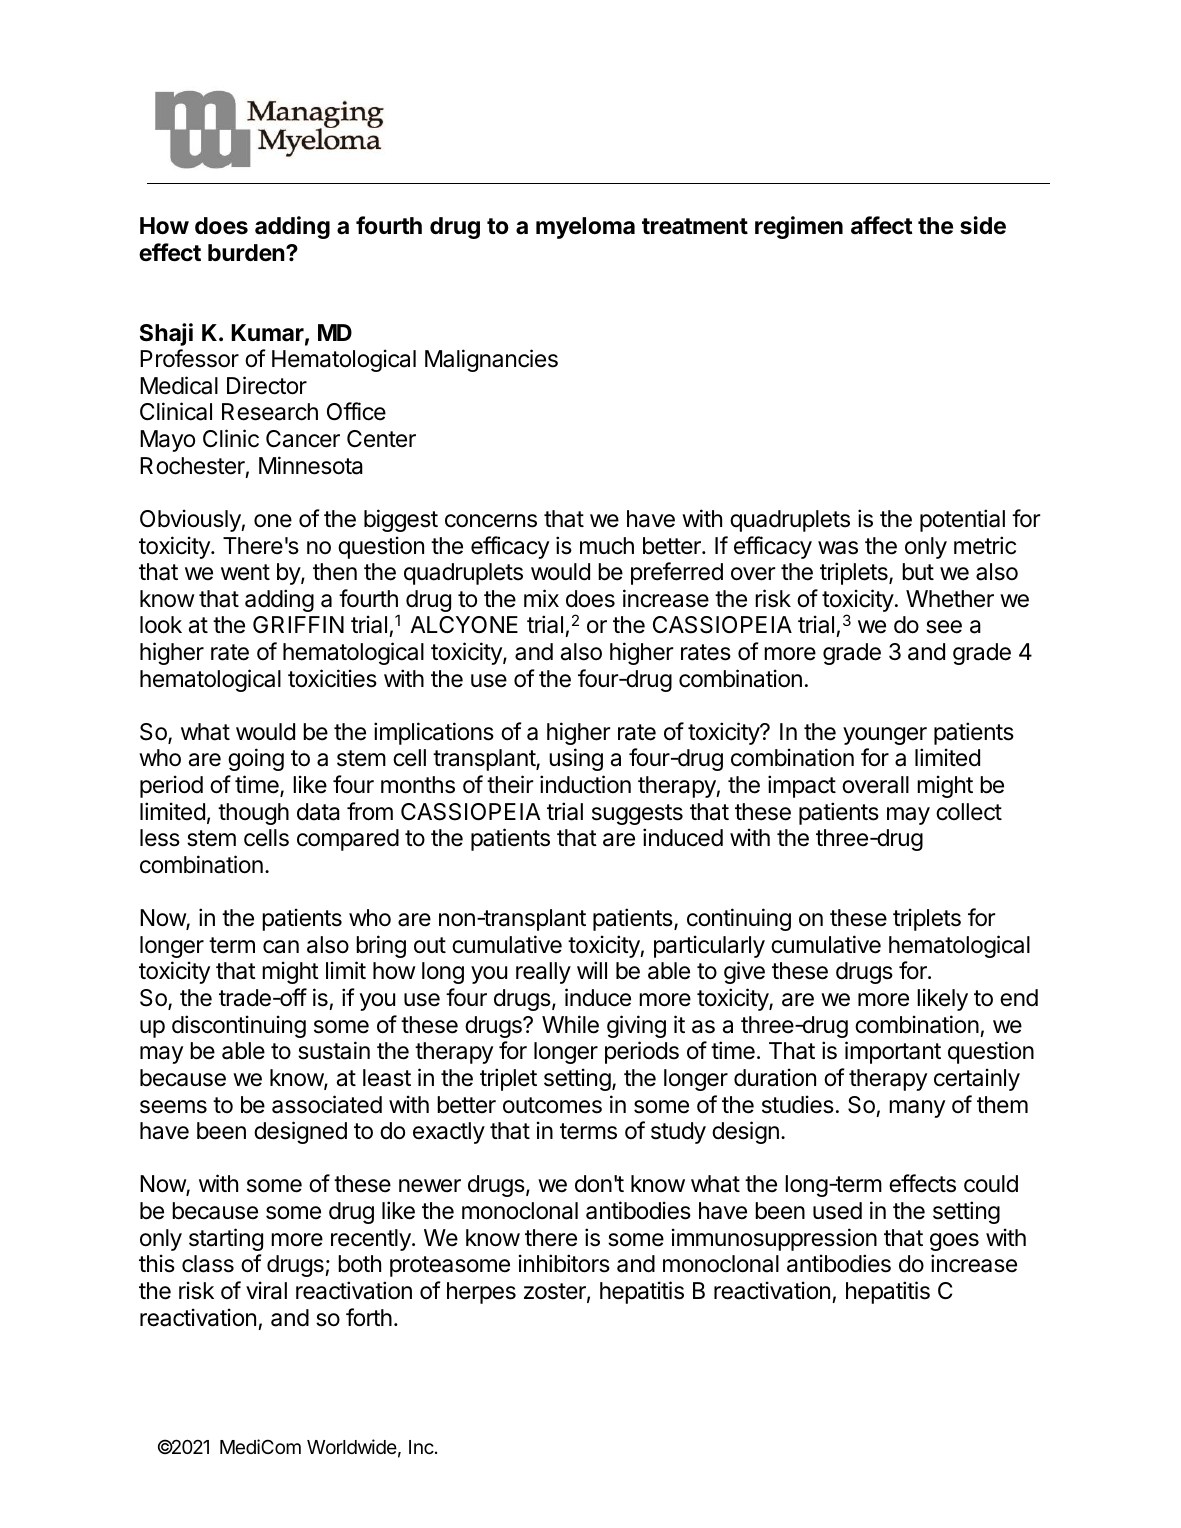 The image size is (1181, 1528). What do you see at coordinates (893, 1052) in the image?
I see `important` at bounding box center [893, 1052].
